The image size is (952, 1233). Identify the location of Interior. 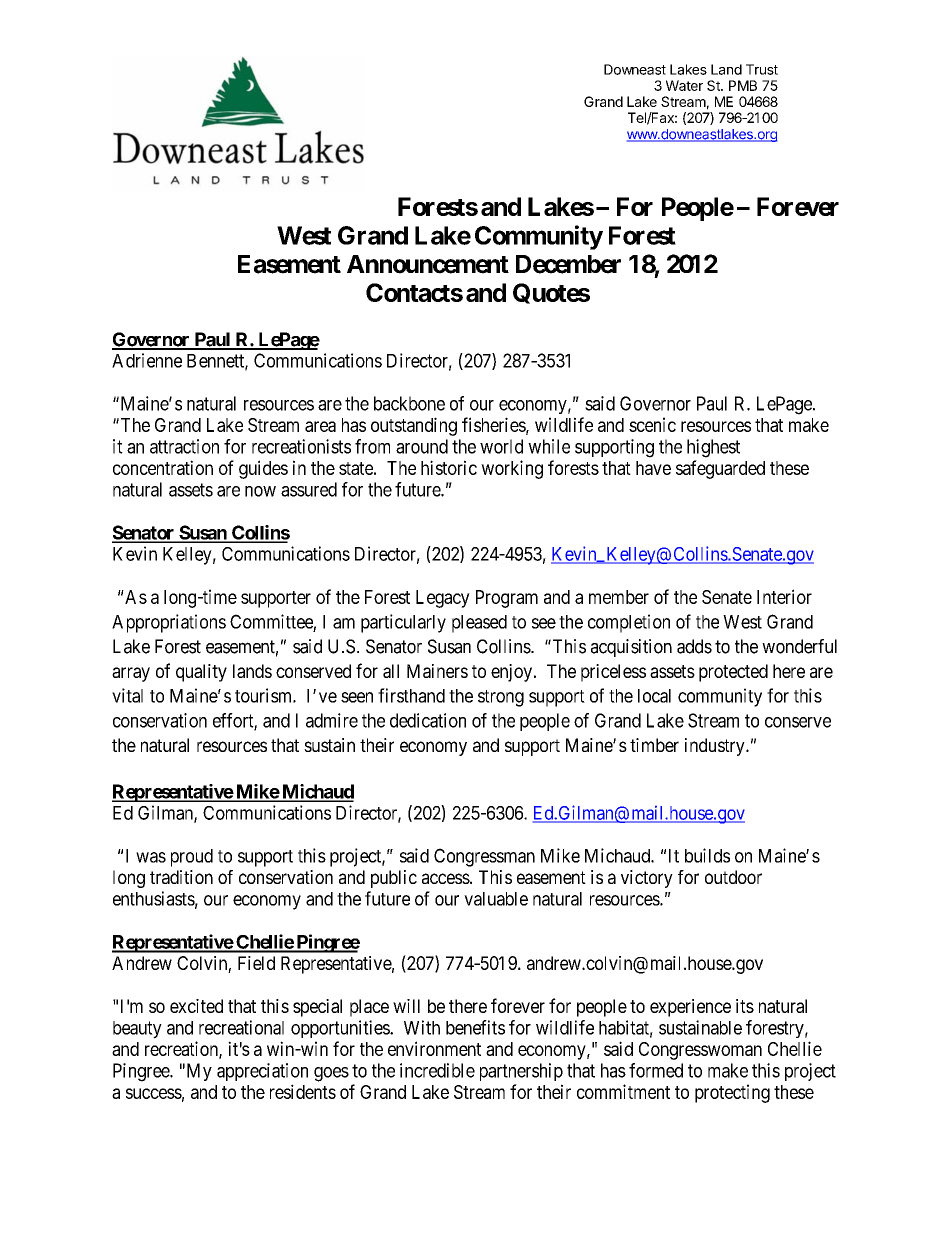
(784, 596).
